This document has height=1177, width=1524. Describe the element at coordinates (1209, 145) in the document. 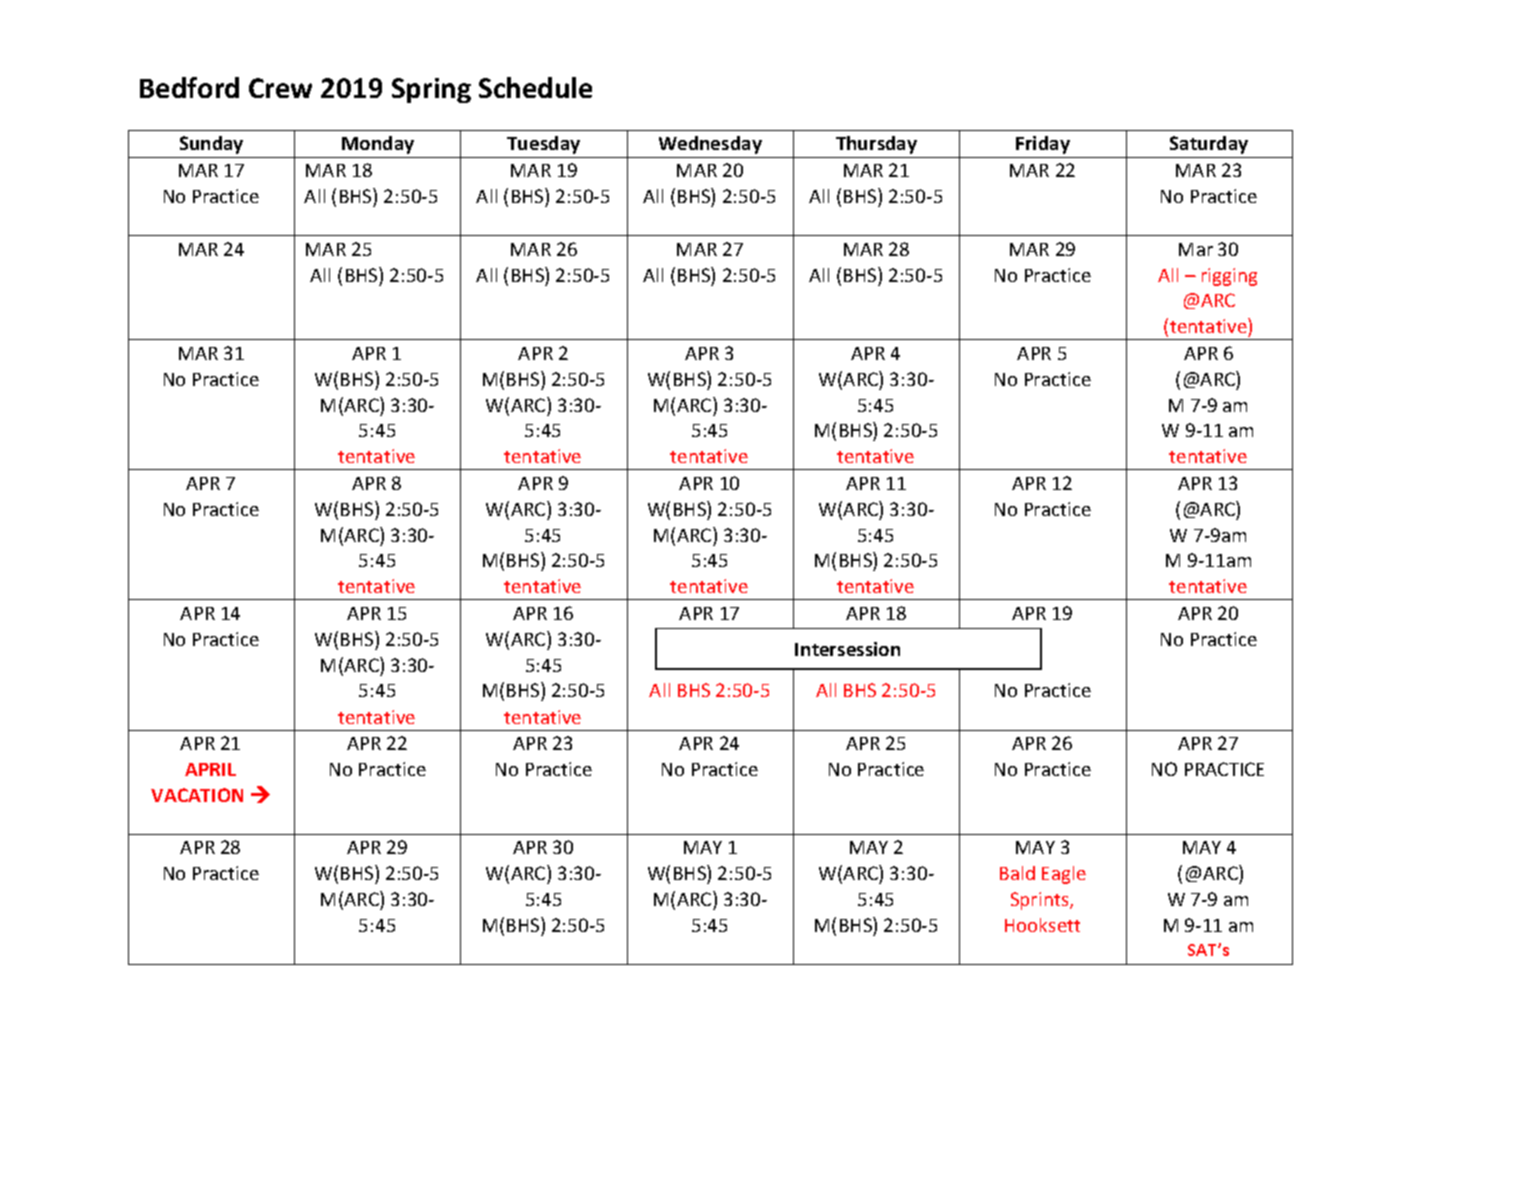

I see `Saturday` at that location.
